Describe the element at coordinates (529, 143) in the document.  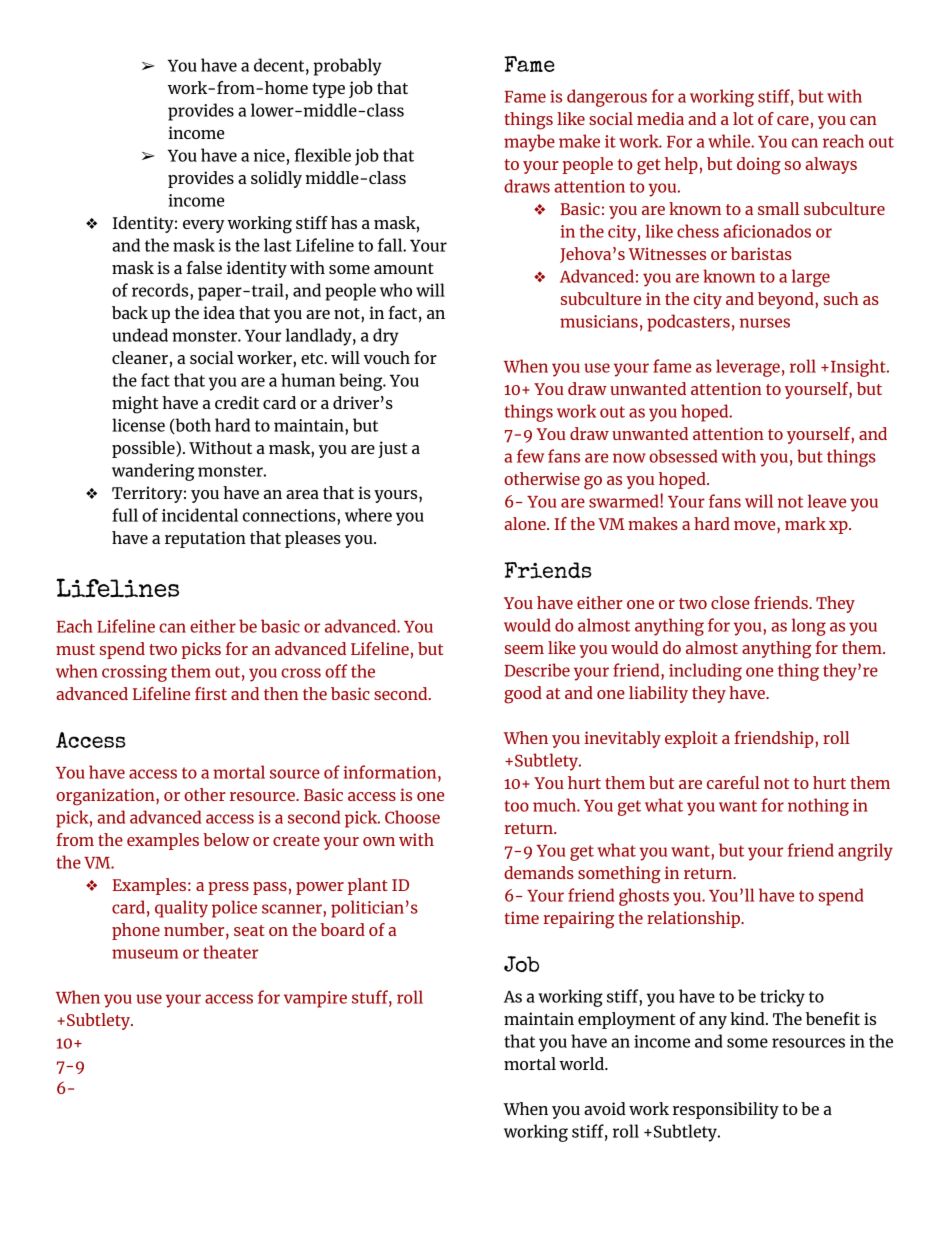
I see `maybe` at that location.
